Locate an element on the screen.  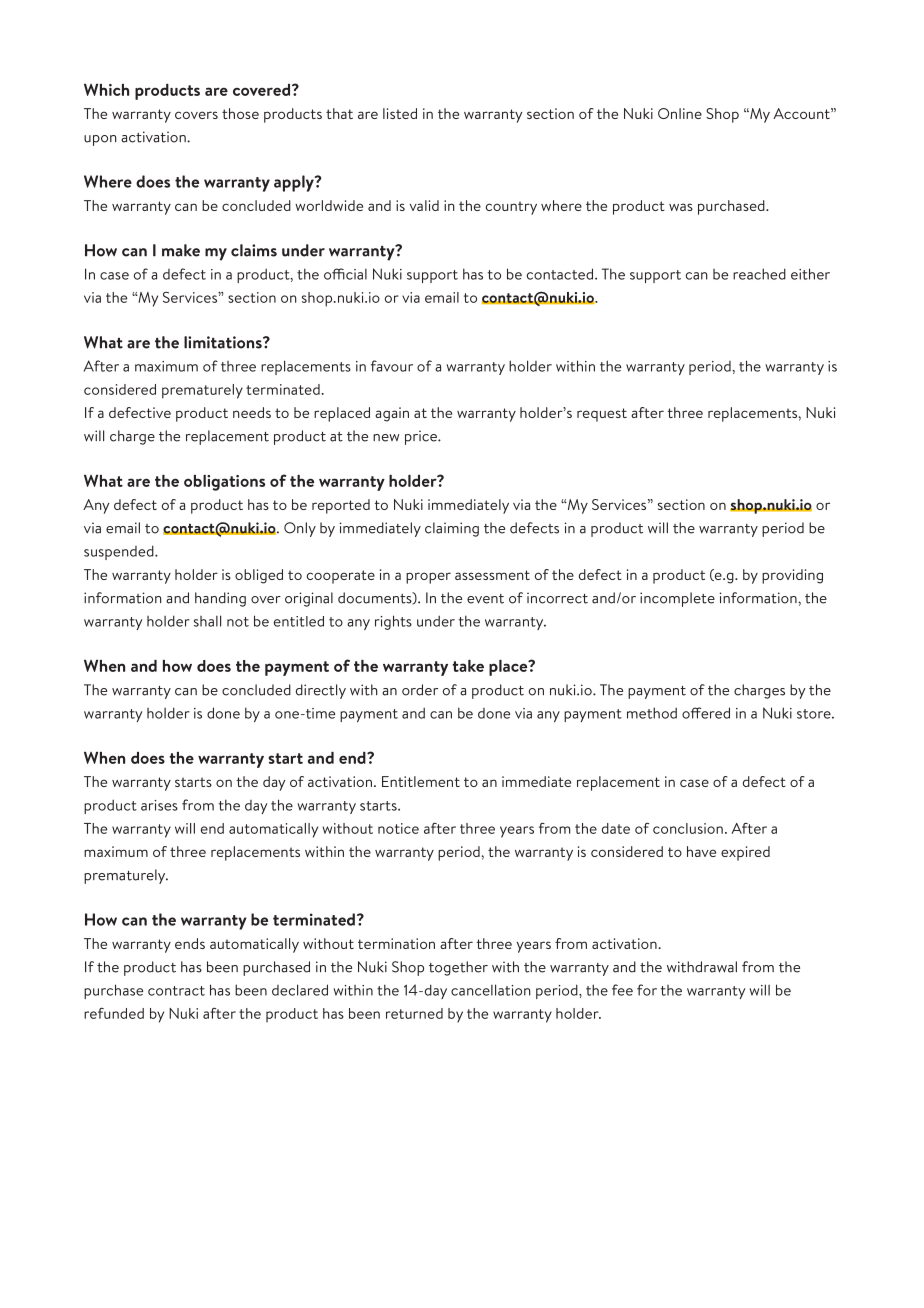
contract is located at coordinates (176, 991).
